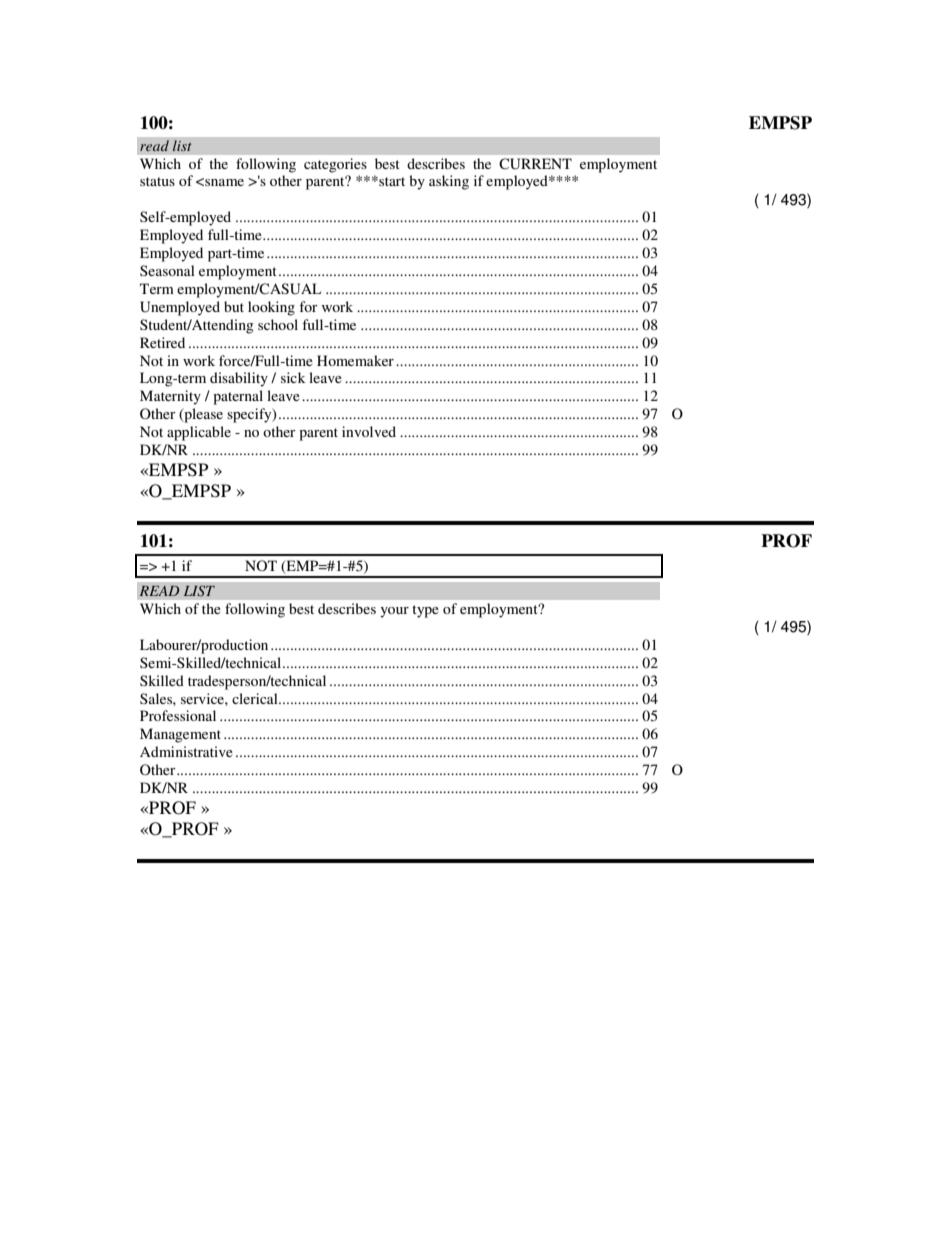 The width and height of the image is (952, 1233). Describe the element at coordinates (535, 164) in the image. I see `CURRENT` at that location.
